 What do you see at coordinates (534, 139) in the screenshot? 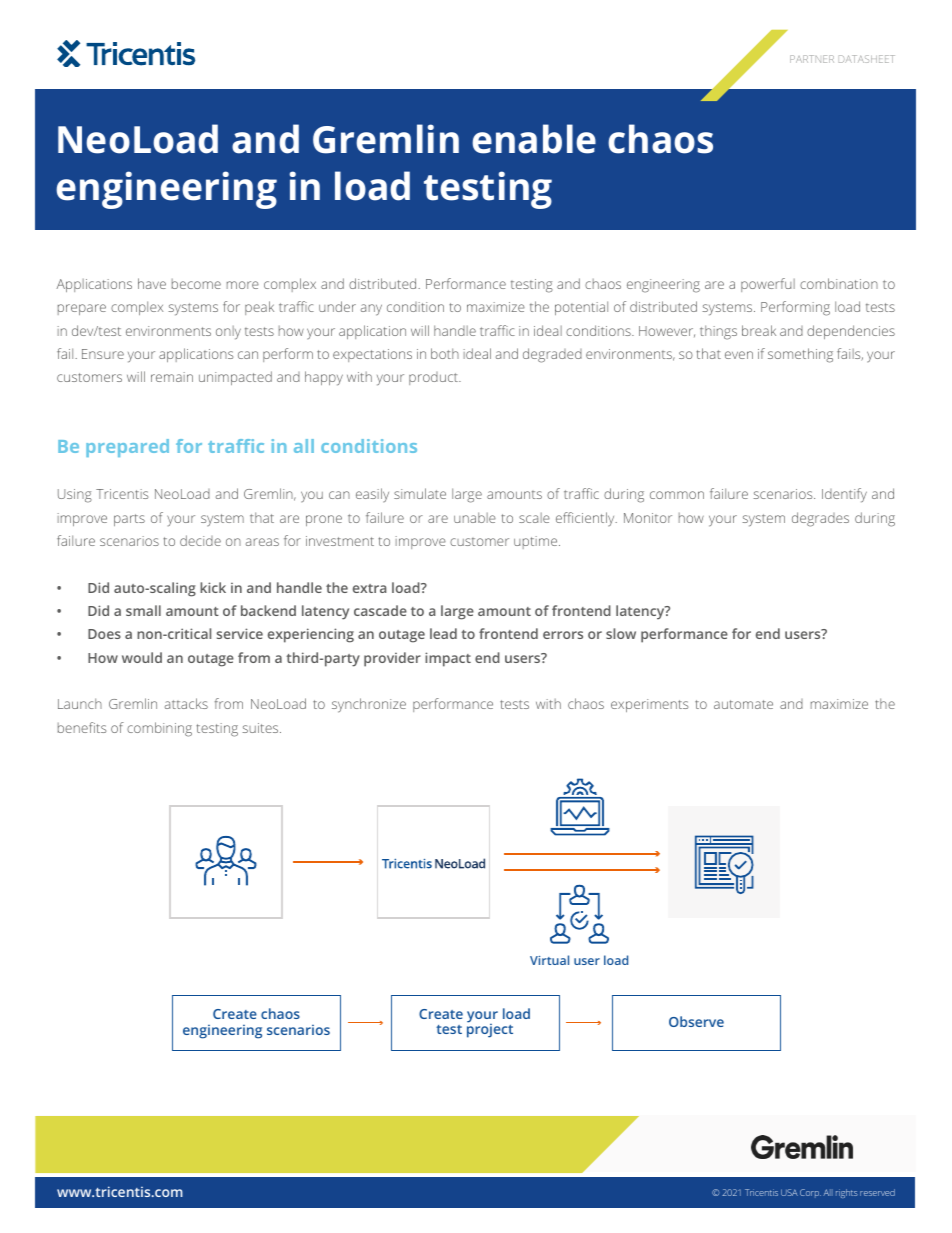
I see `enable` at bounding box center [534, 139].
